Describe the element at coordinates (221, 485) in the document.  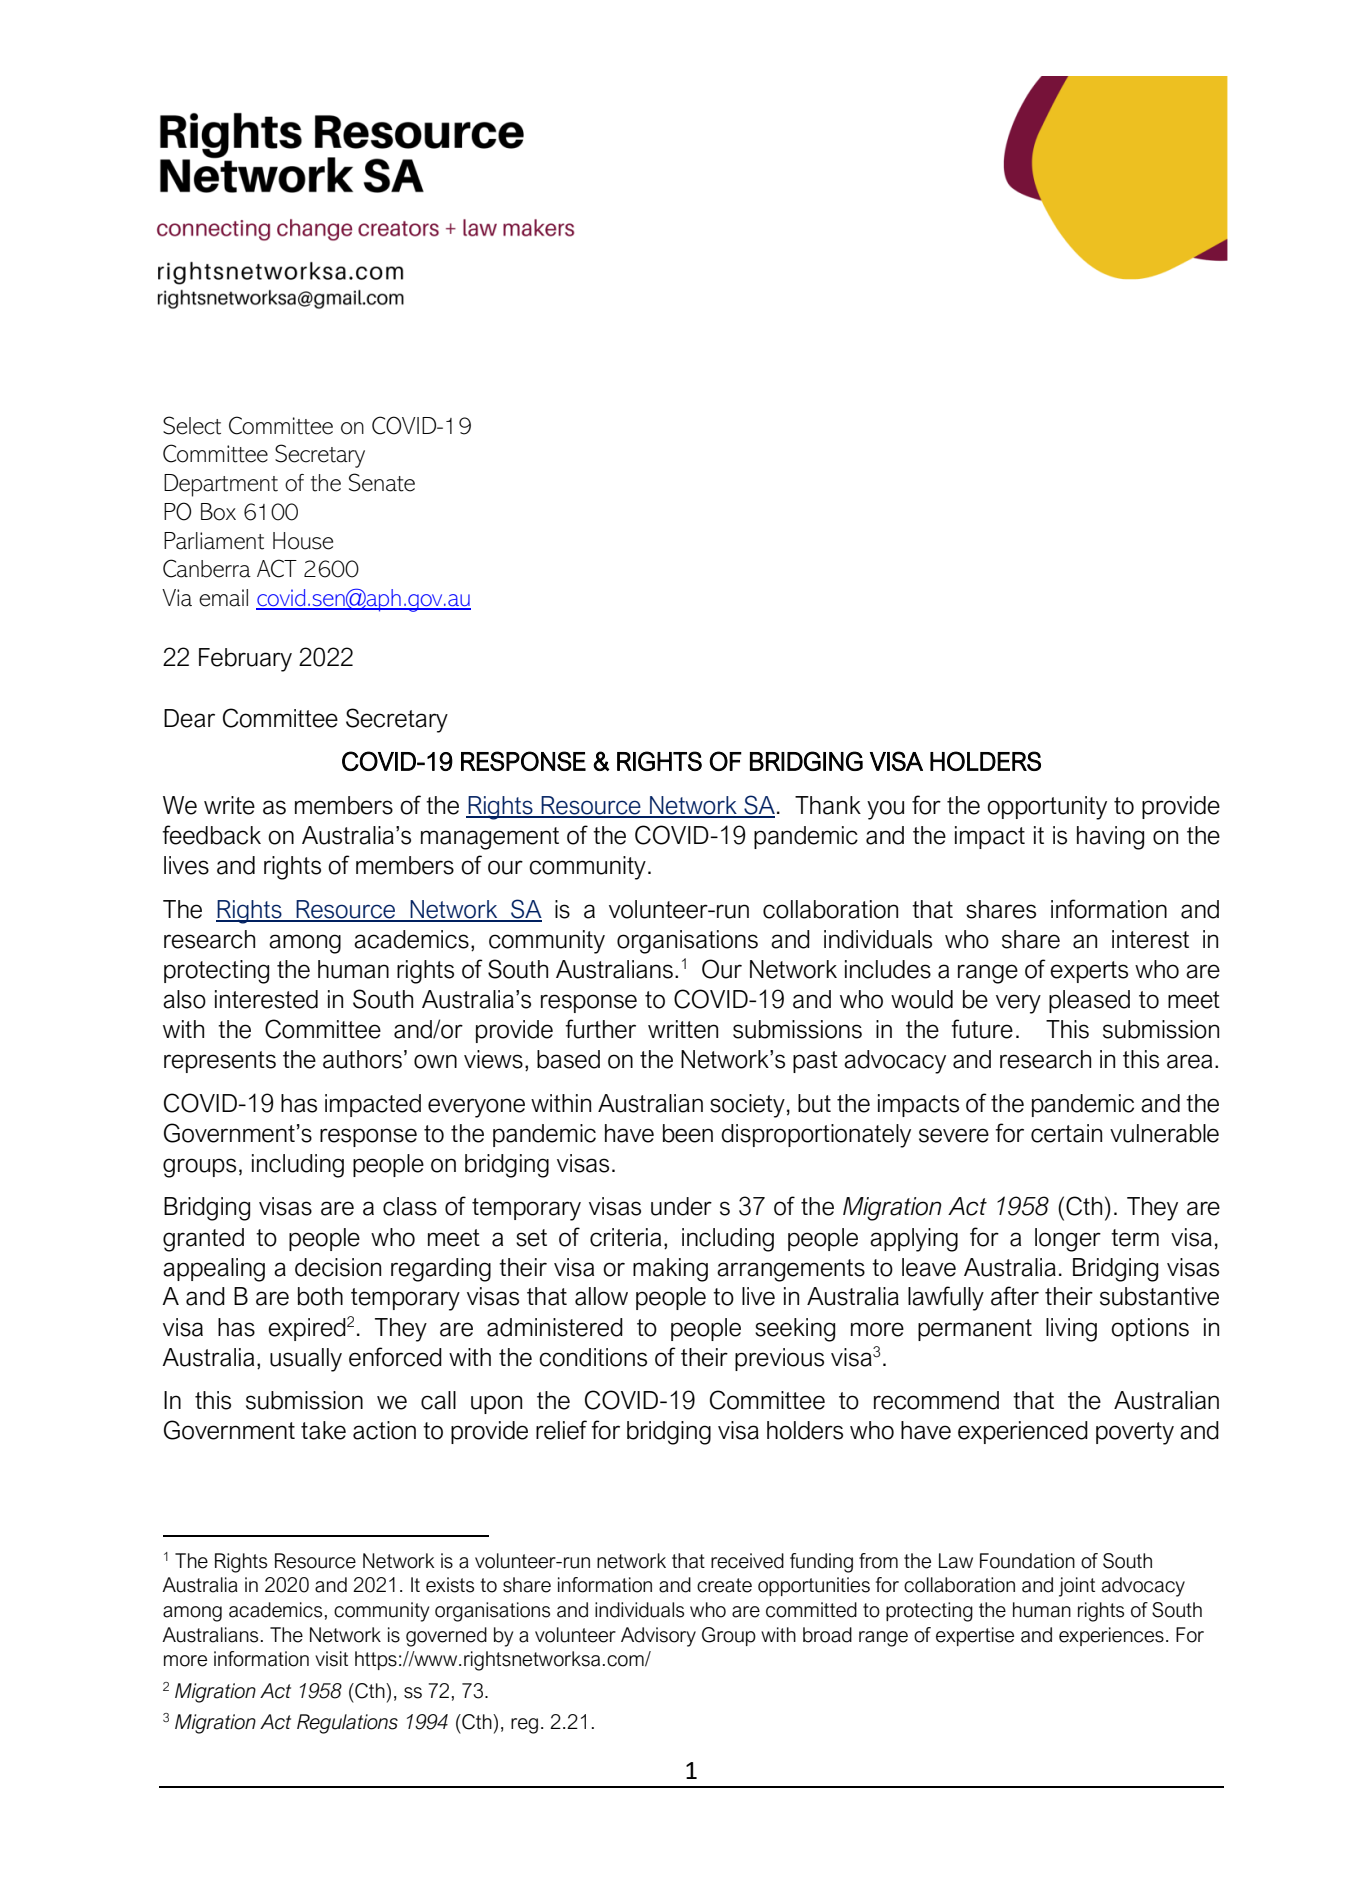
I see `Department` at that location.
